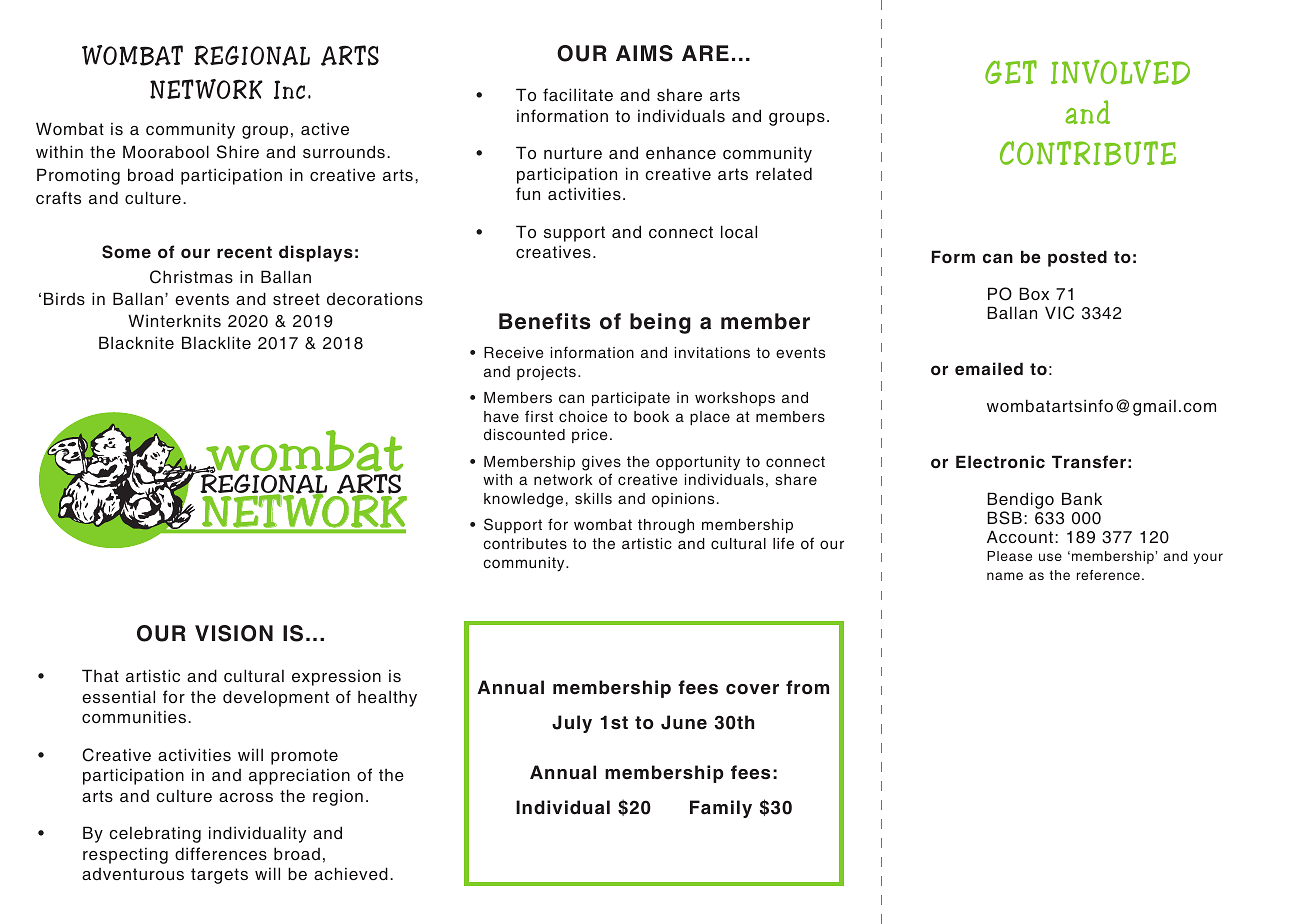 The width and height of the screenshot is (1308, 924). Describe the element at coordinates (721, 809) in the screenshot. I see `Family` at that location.
